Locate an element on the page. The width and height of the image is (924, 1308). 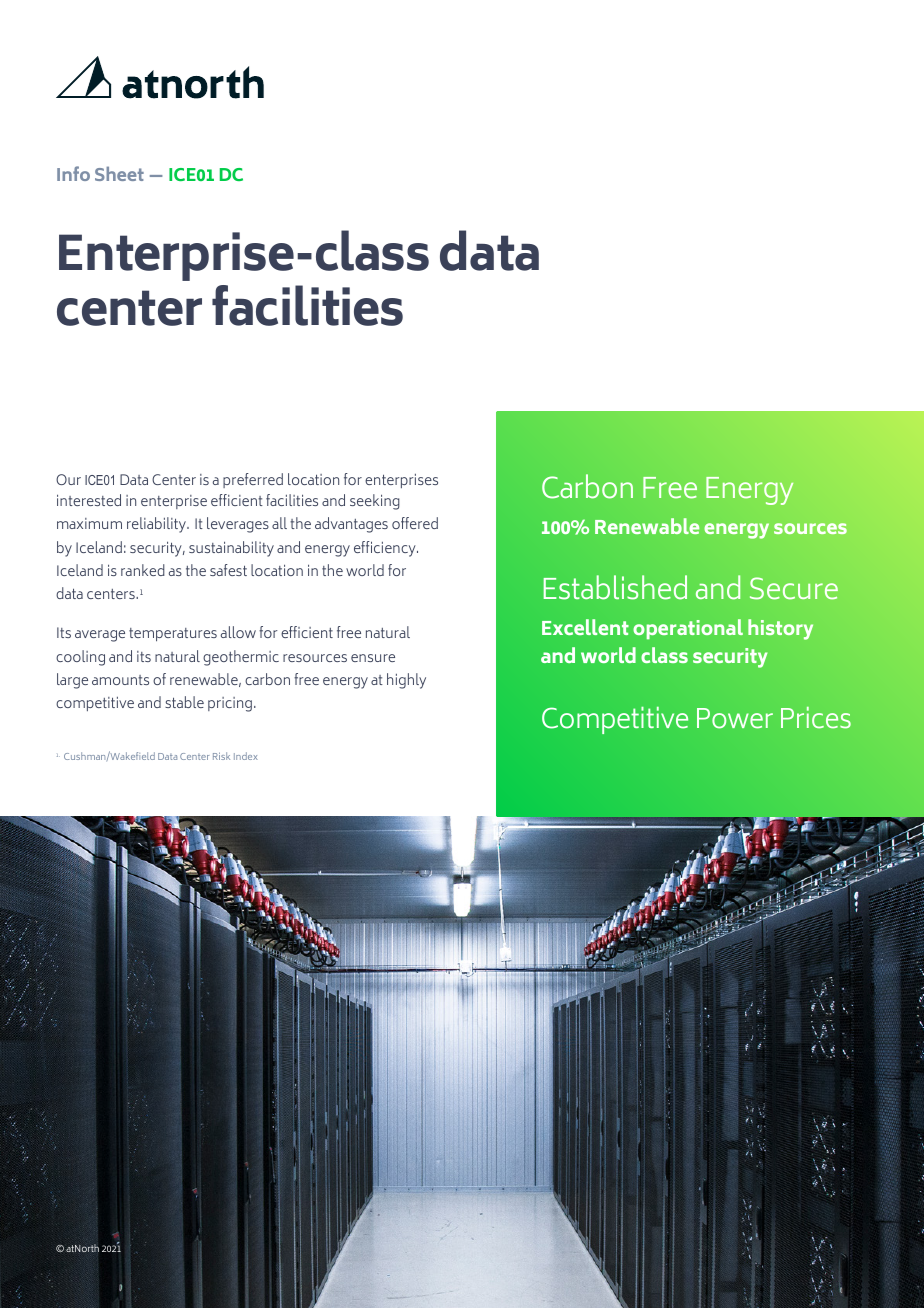
highly is located at coordinates (406, 681).
